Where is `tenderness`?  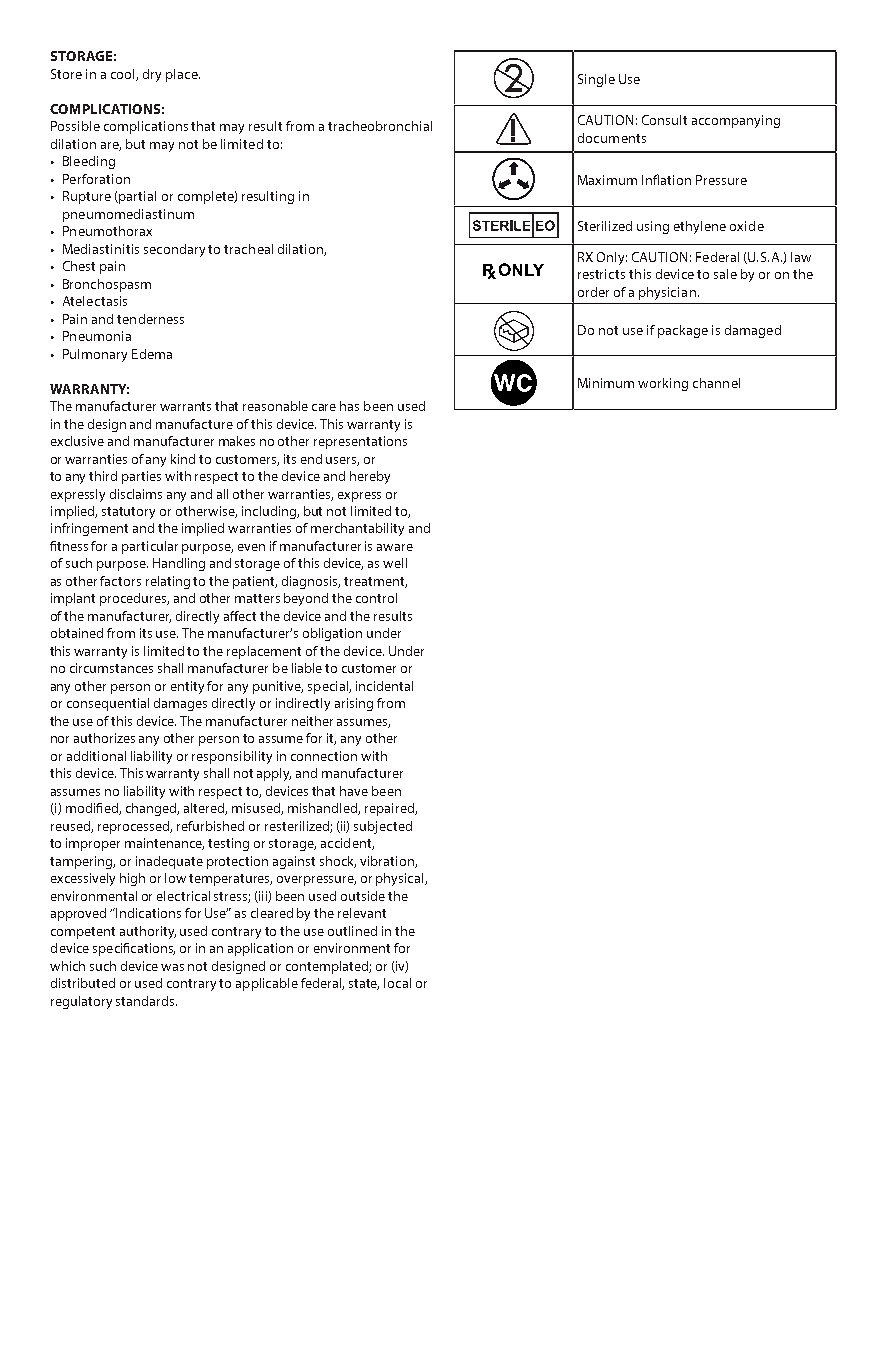 tenderness is located at coordinates (150, 319).
